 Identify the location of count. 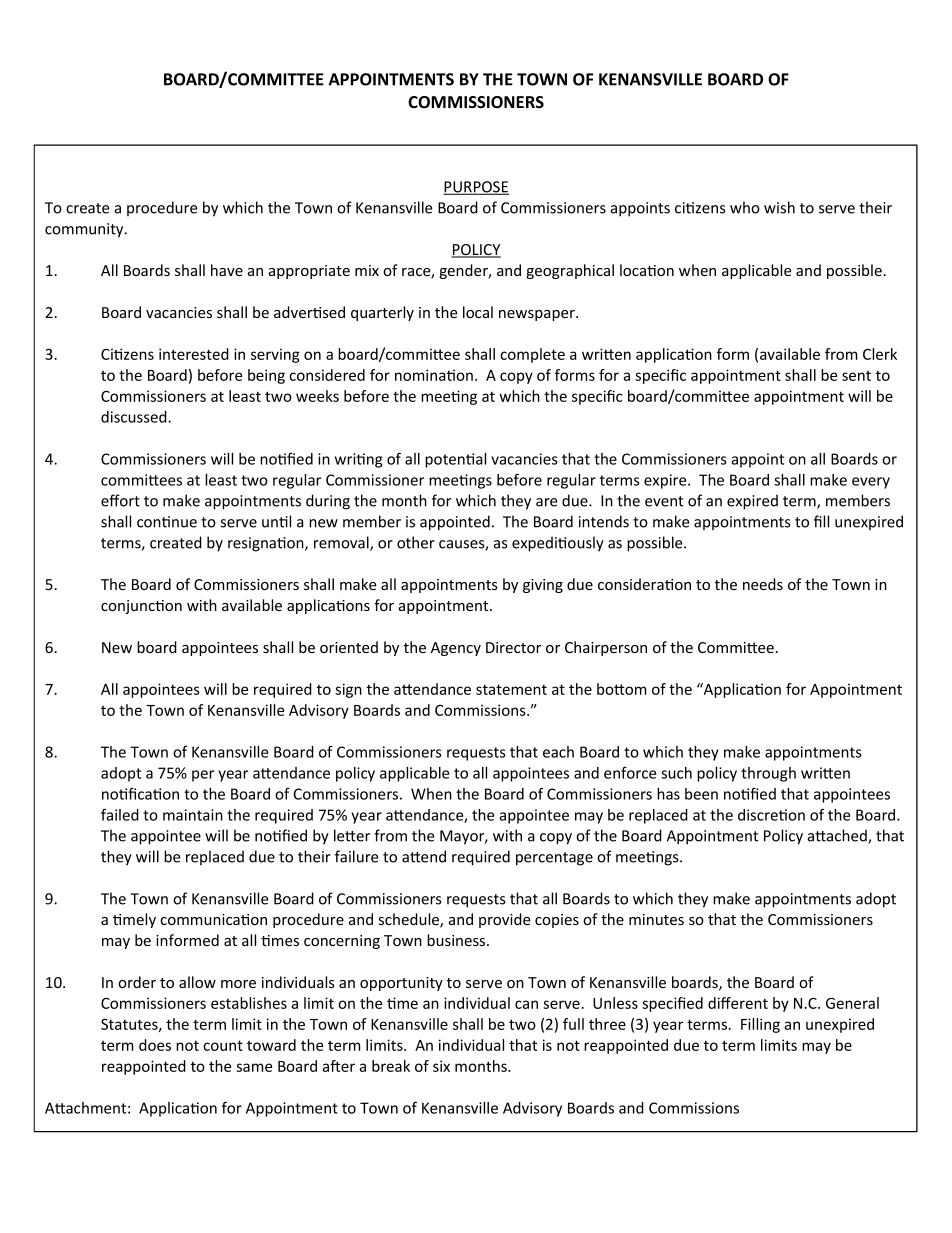
(223, 1045).
